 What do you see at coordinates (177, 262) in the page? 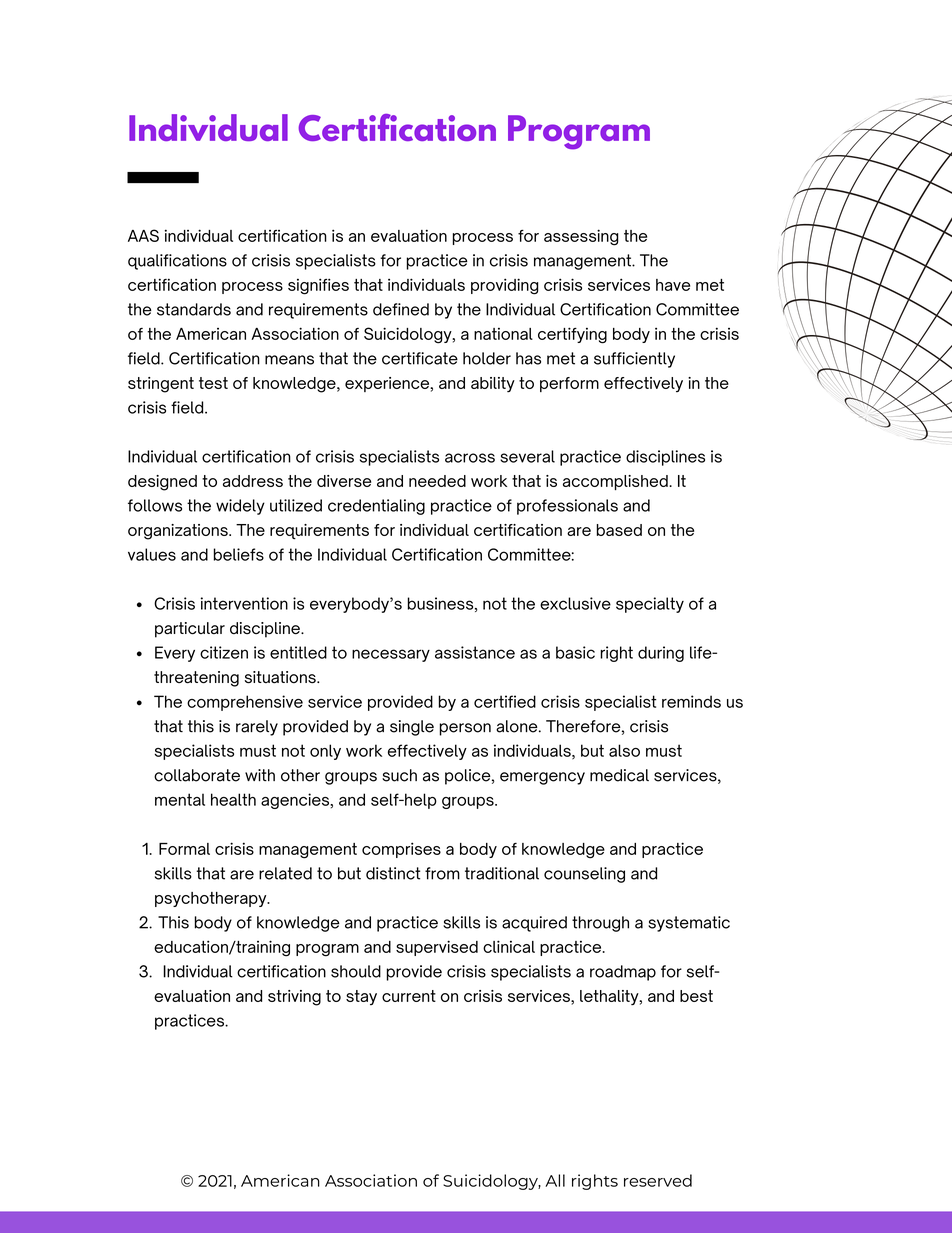
I see `qualifications` at bounding box center [177, 262].
